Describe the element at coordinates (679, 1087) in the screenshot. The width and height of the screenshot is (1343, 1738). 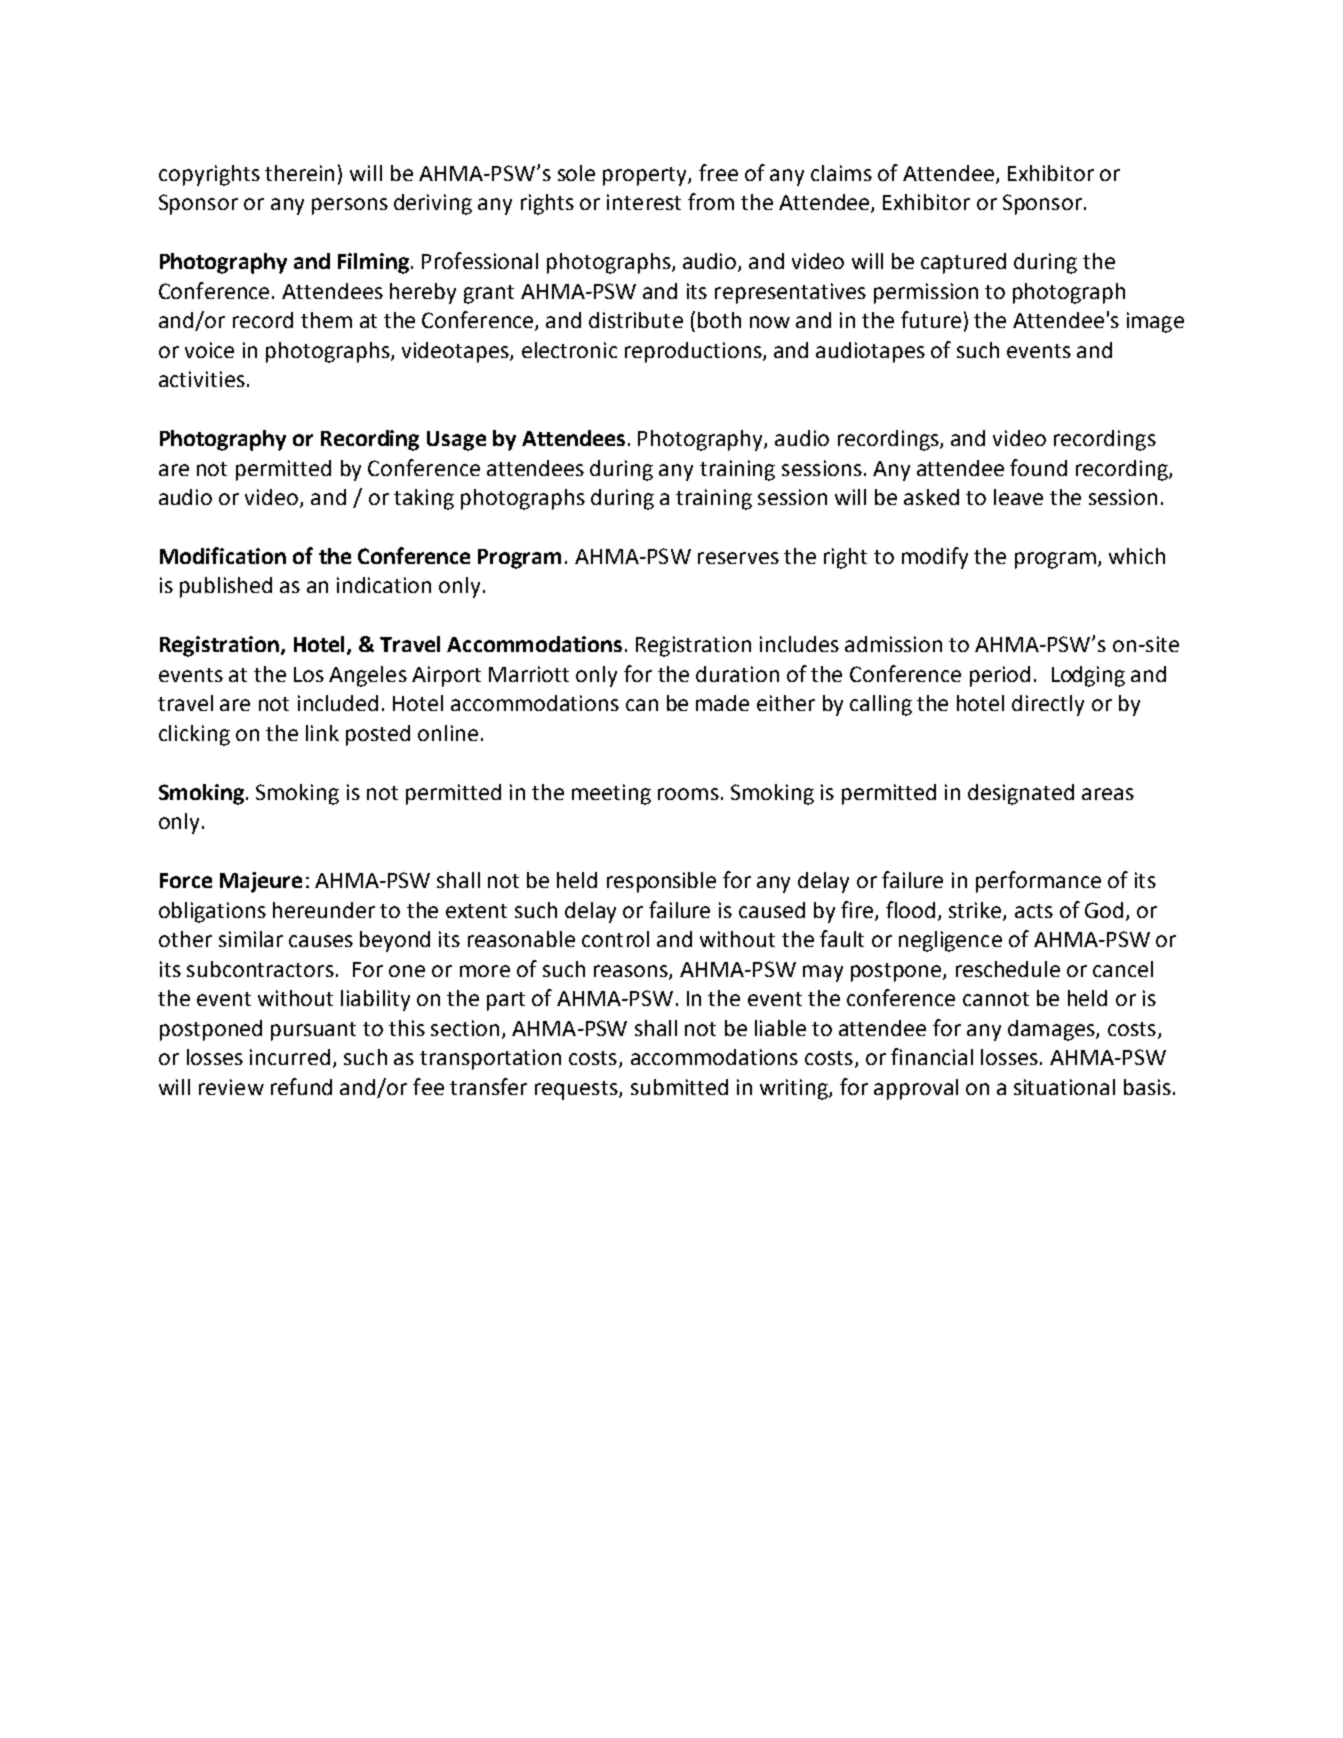
I see `submitted` at that location.
